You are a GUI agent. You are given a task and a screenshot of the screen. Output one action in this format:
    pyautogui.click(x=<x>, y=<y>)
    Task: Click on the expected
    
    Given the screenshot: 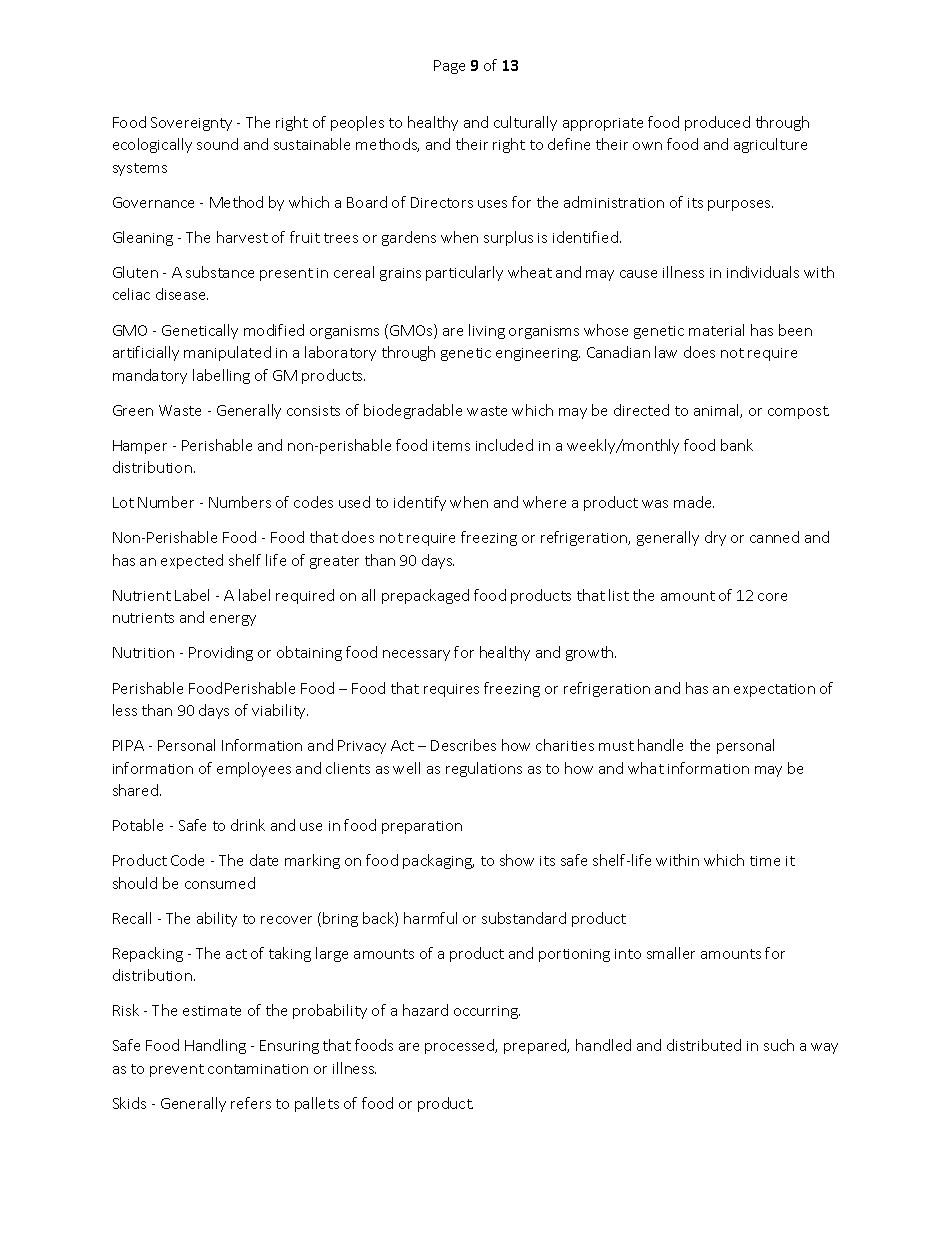 What is the action you would take?
    pyautogui.click(x=192, y=561)
